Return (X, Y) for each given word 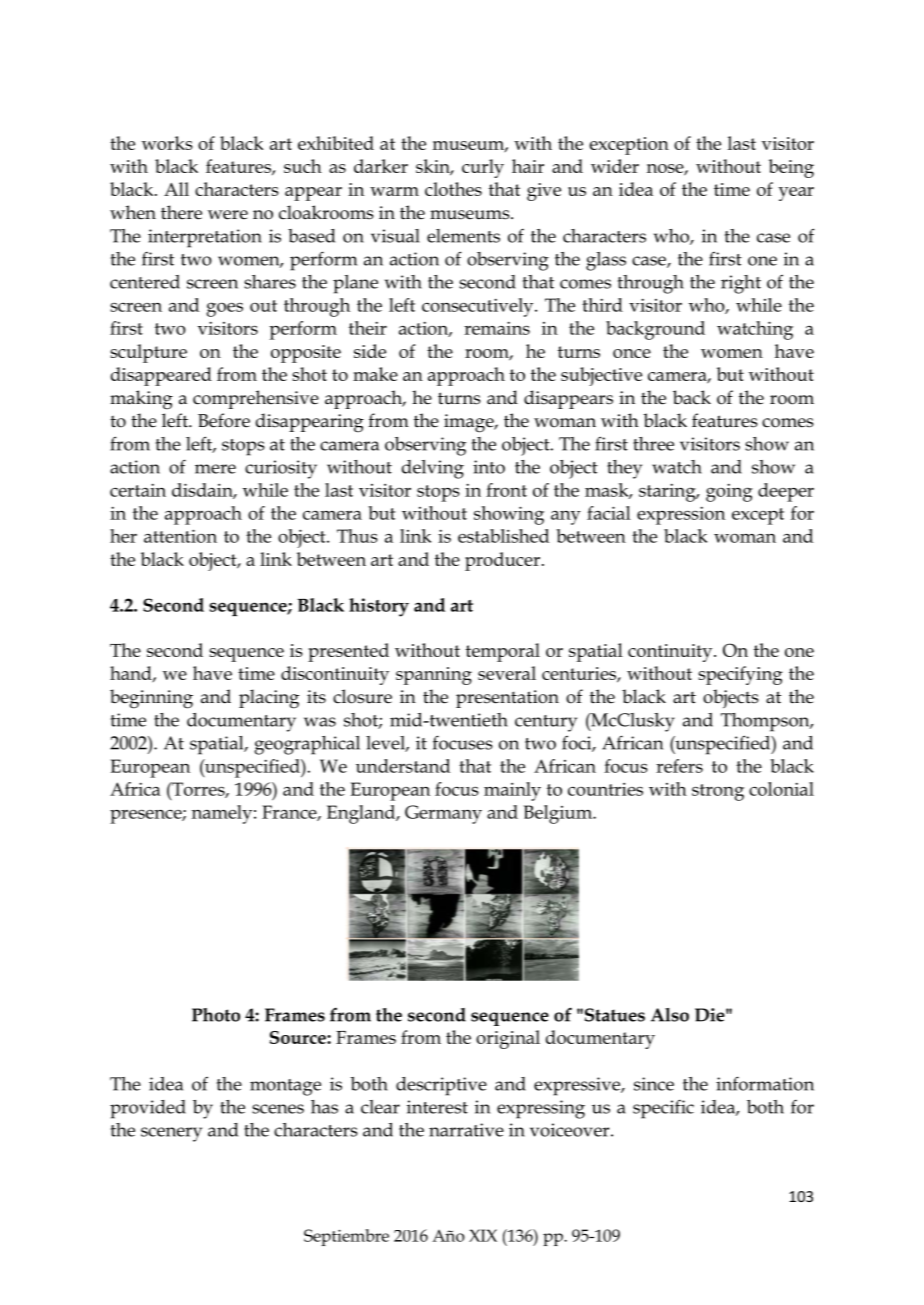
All (176, 189)
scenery (171, 1134)
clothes (453, 189)
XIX (483, 1235)
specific (663, 1109)
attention (180, 536)
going (729, 492)
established (503, 536)
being (791, 168)
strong (718, 792)
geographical (307, 745)
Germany (443, 814)
